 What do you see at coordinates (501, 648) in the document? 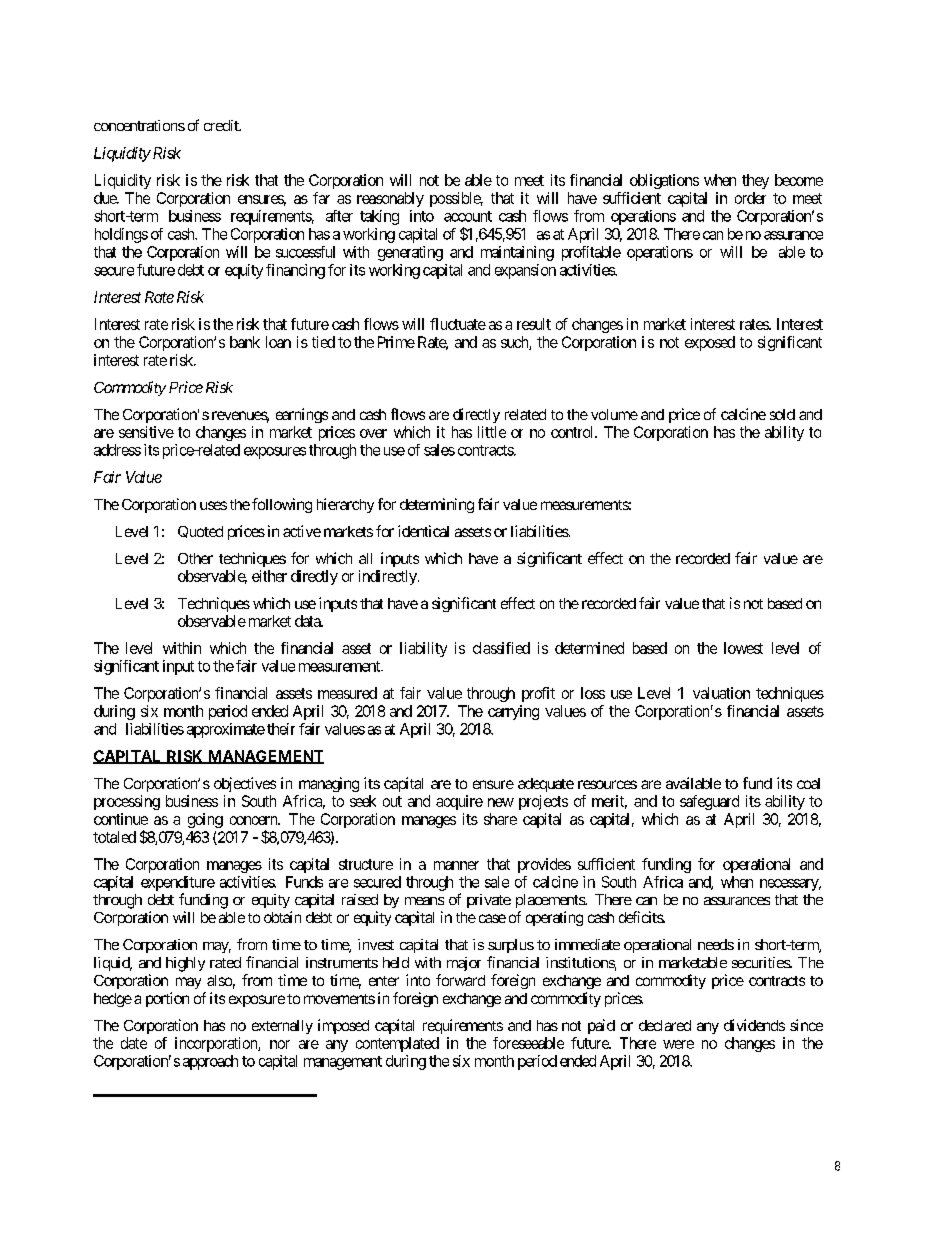
I see `classified` at bounding box center [501, 648].
